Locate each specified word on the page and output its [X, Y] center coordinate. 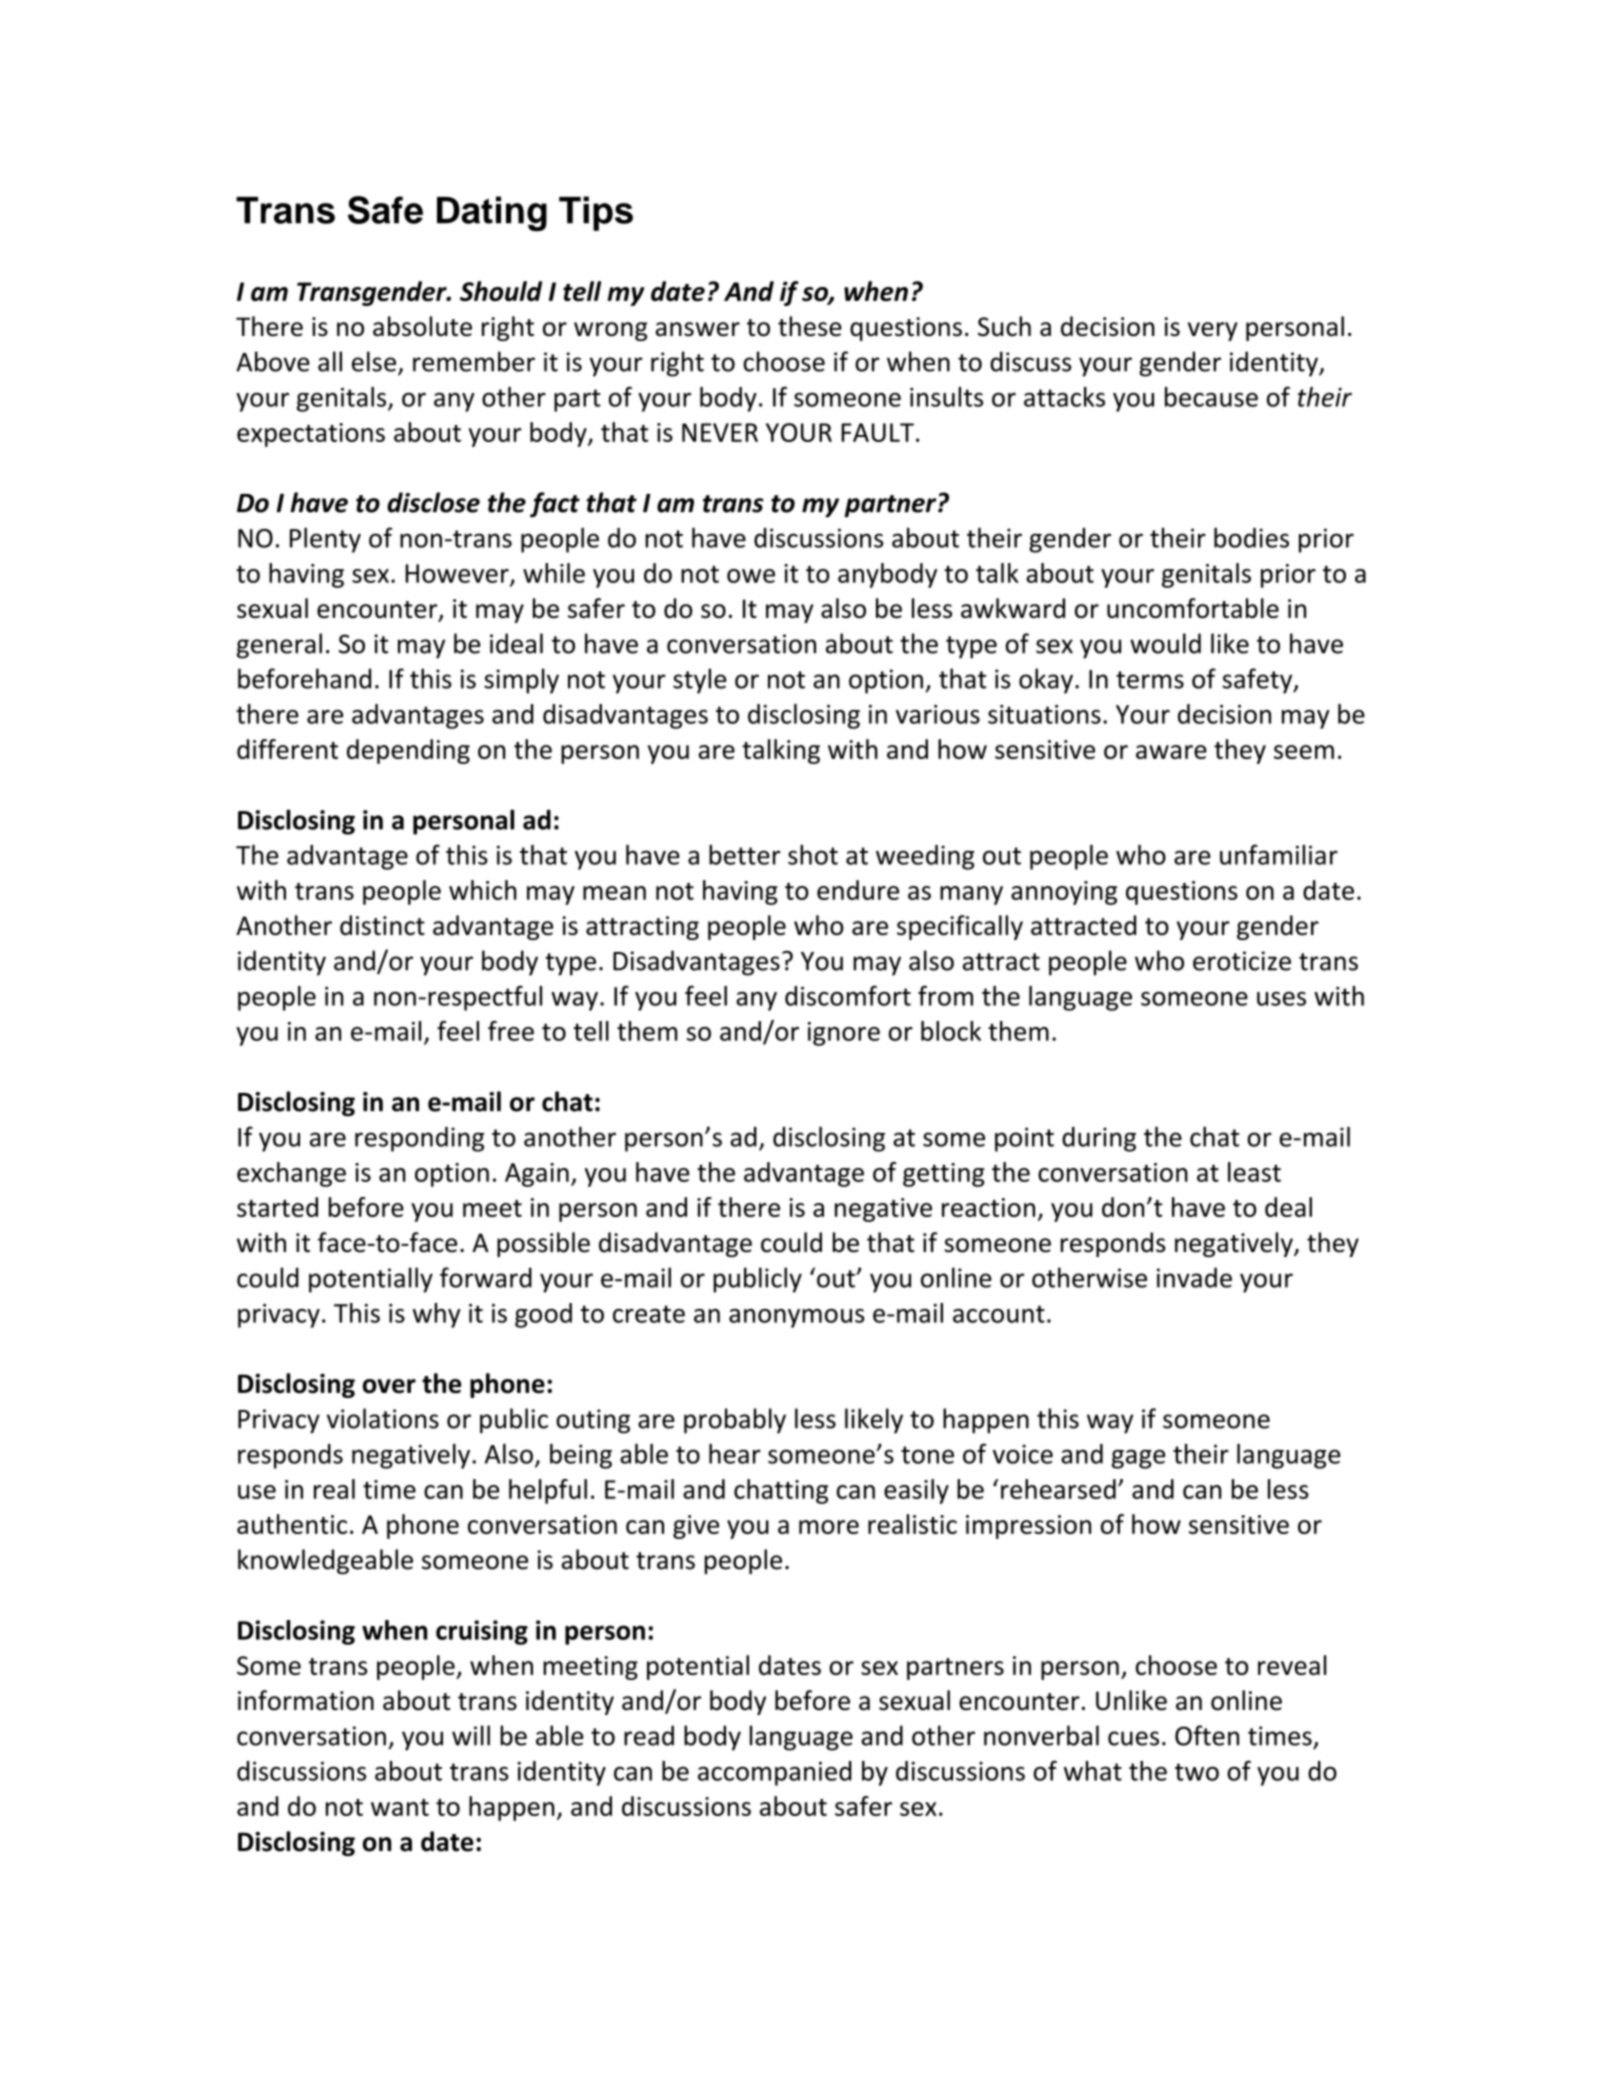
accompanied [775, 1773]
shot [813, 855]
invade [1194, 1277]
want [400, 1807]
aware [1171, 752]
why [437, 1315]
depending [408, 751]
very [1213, 331]
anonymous [797, 1318]
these [810, 326]
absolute [422, 326]
